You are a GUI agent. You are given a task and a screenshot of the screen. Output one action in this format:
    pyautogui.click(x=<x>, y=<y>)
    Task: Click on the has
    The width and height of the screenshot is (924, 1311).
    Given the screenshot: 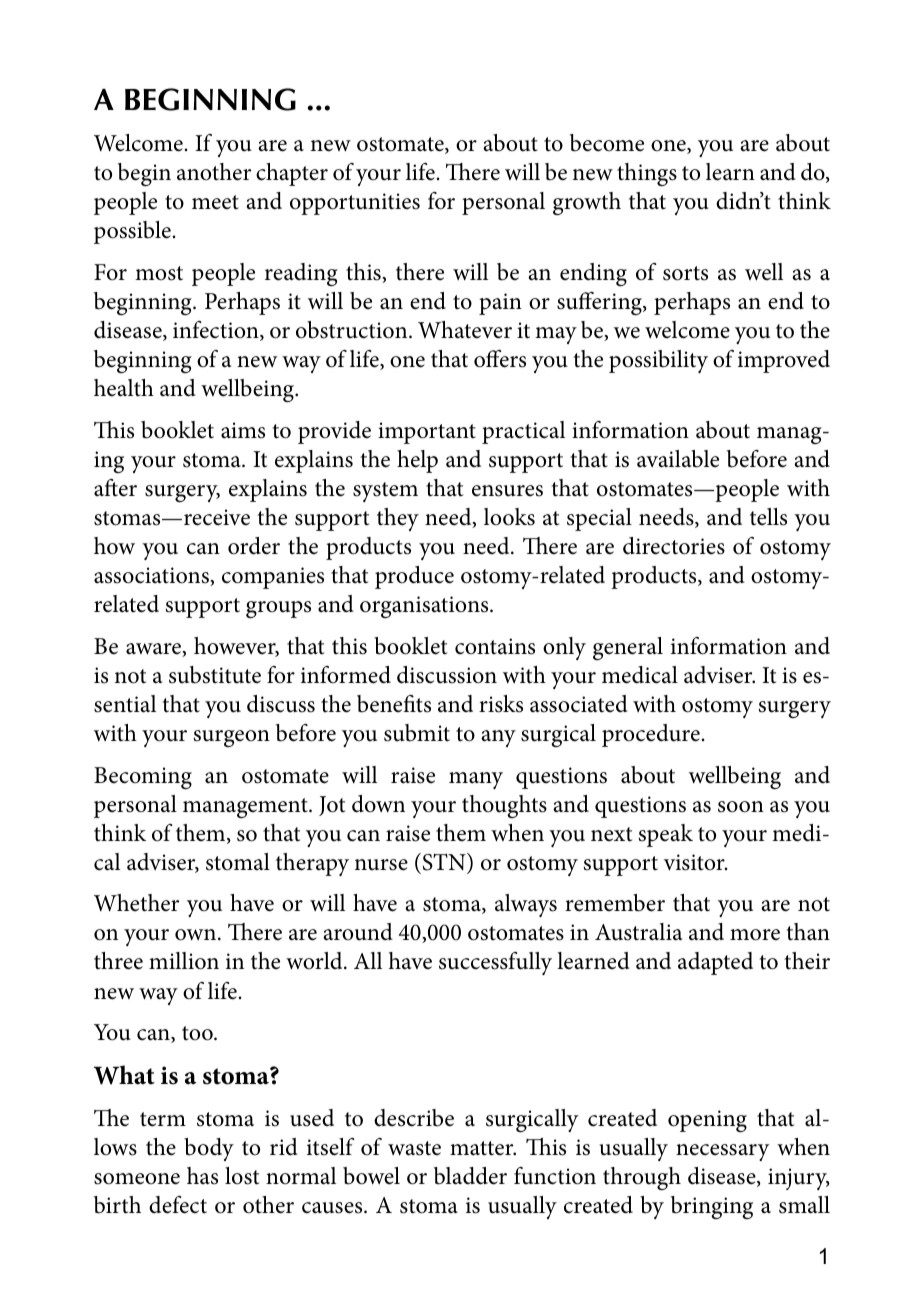 What is the action you would take?
    pyautogui.click(x=202, y=1176)
